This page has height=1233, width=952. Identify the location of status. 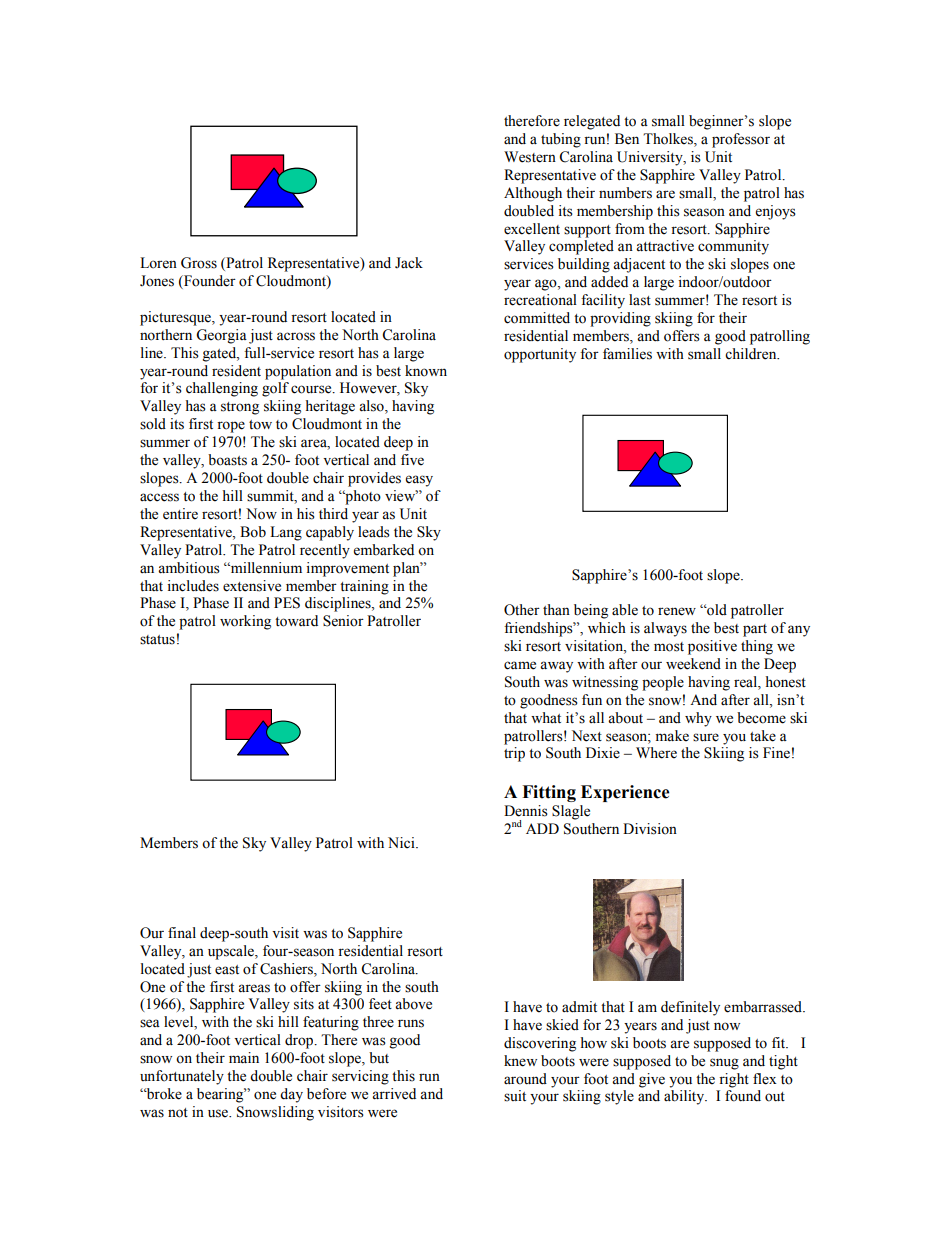
(157, 640).
